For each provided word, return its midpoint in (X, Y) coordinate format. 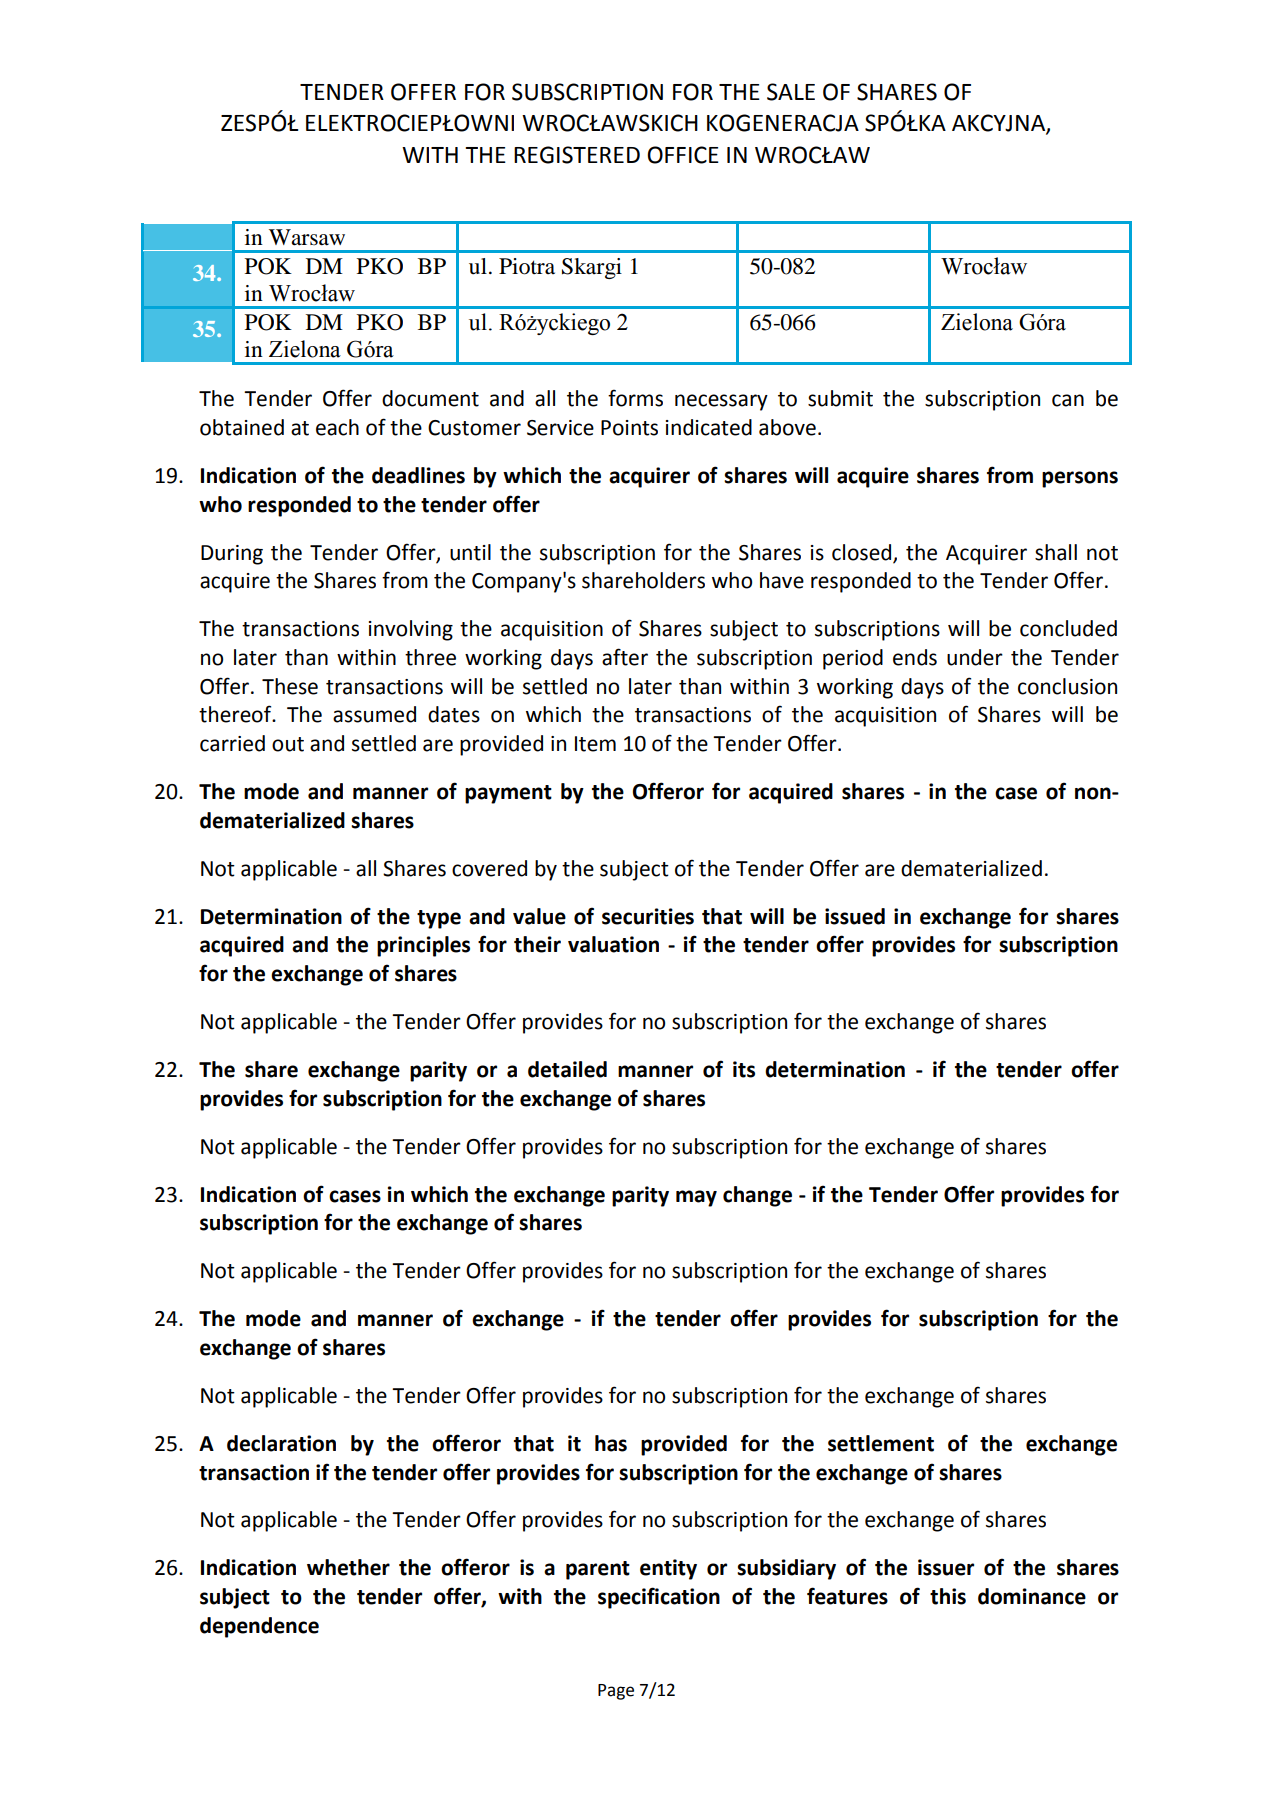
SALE (791, 92)
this (948, 1596)
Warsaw (307, 237)
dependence (259, 1627)
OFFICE (683, 155)
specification (659, 1598)
